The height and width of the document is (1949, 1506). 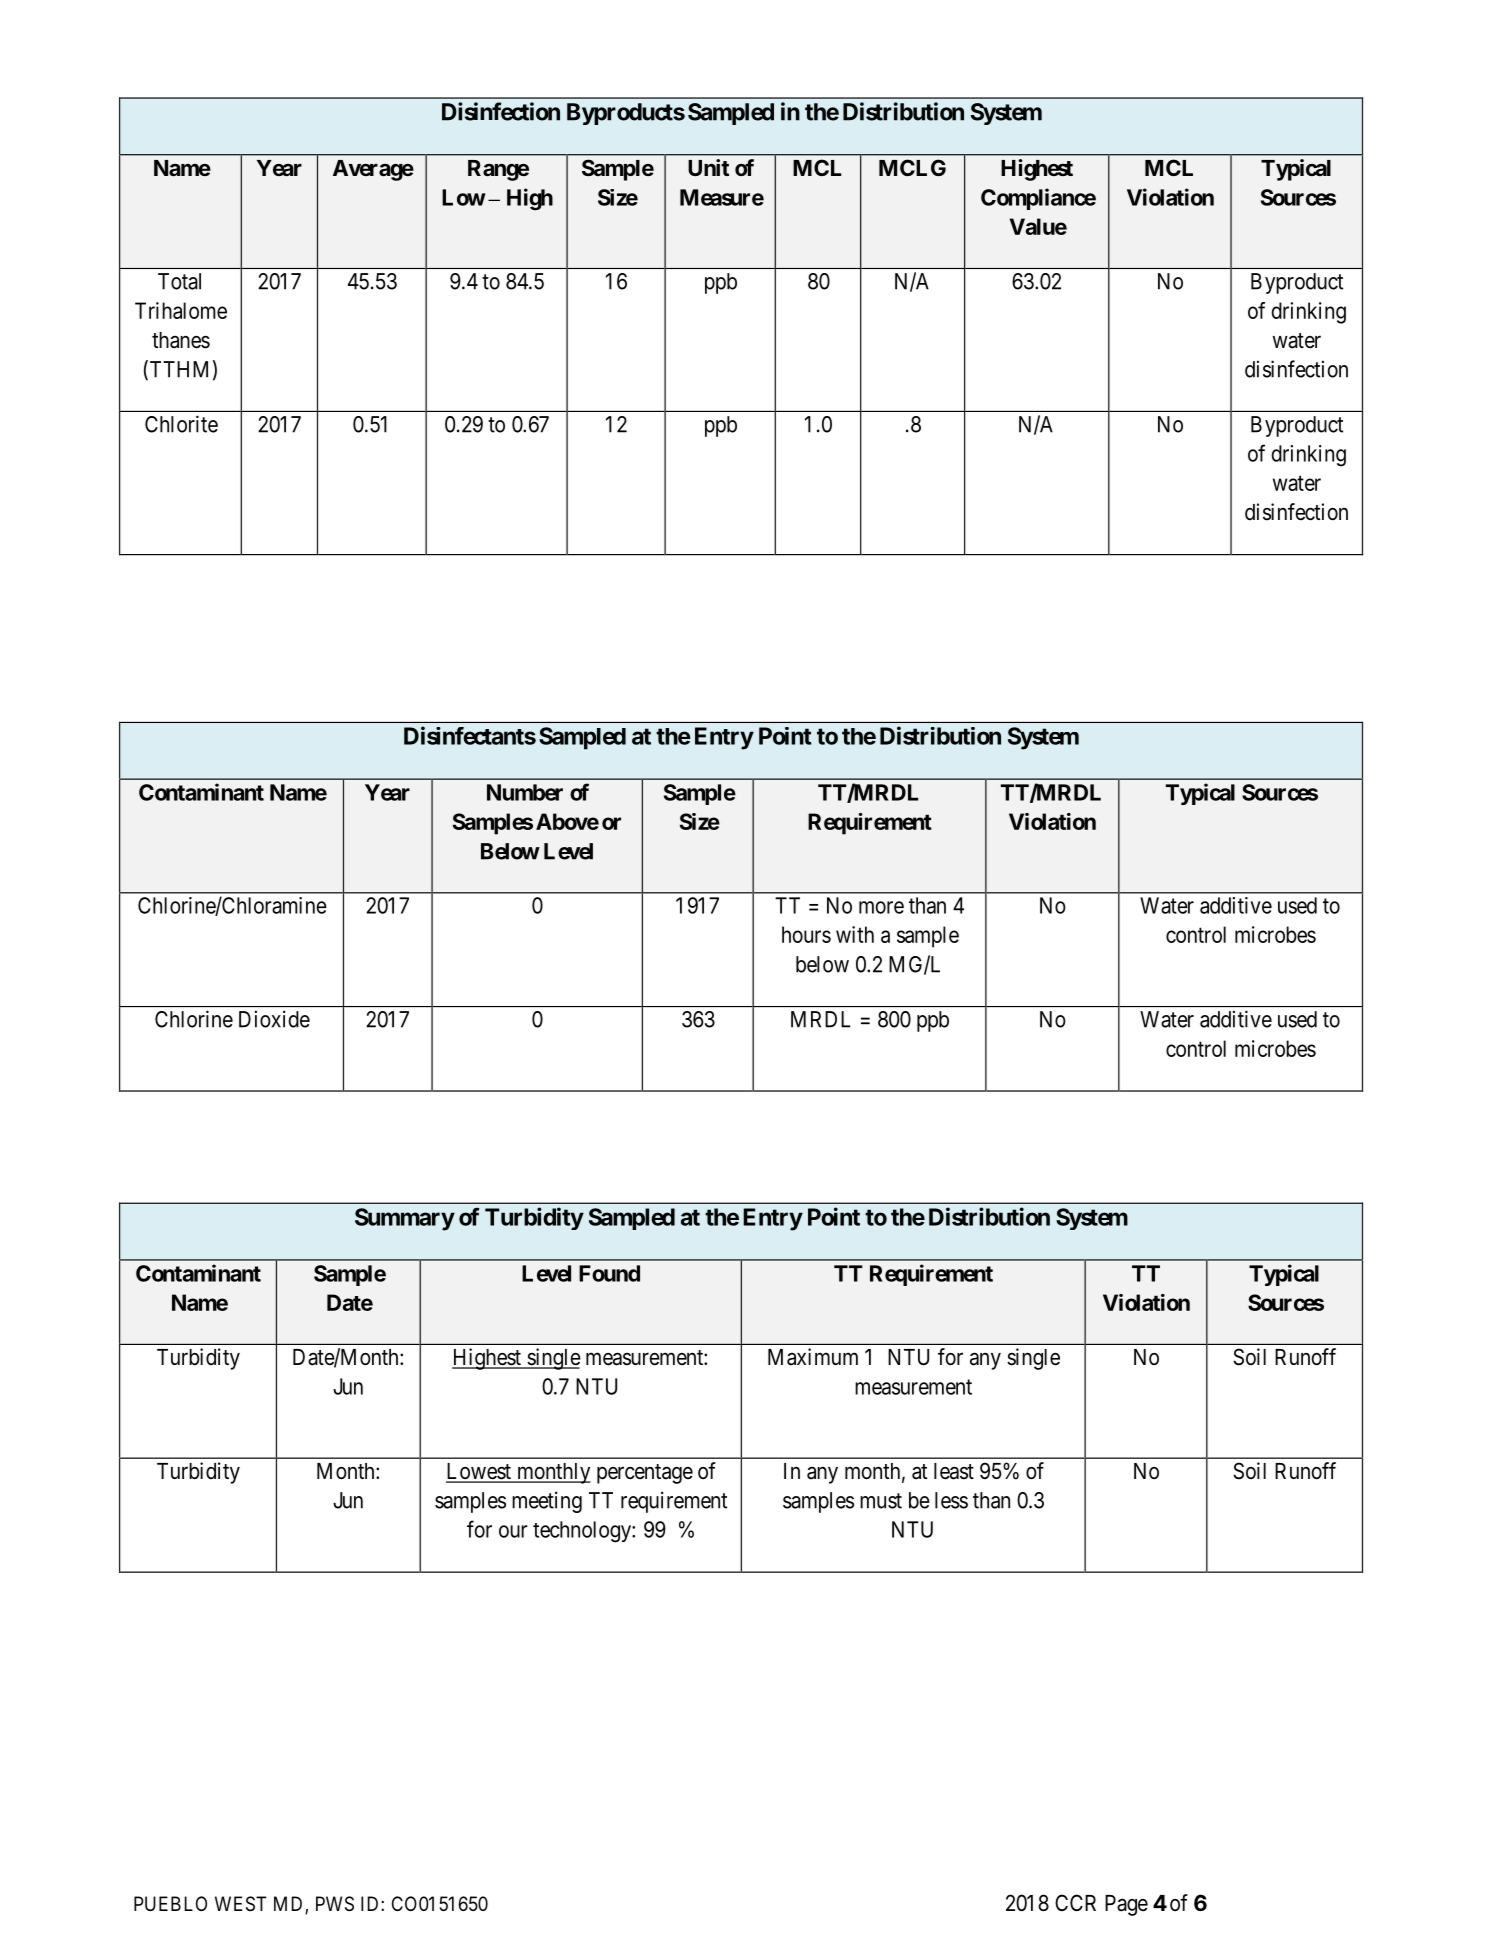 I want to click on hours, so click(x=806, y=934).
